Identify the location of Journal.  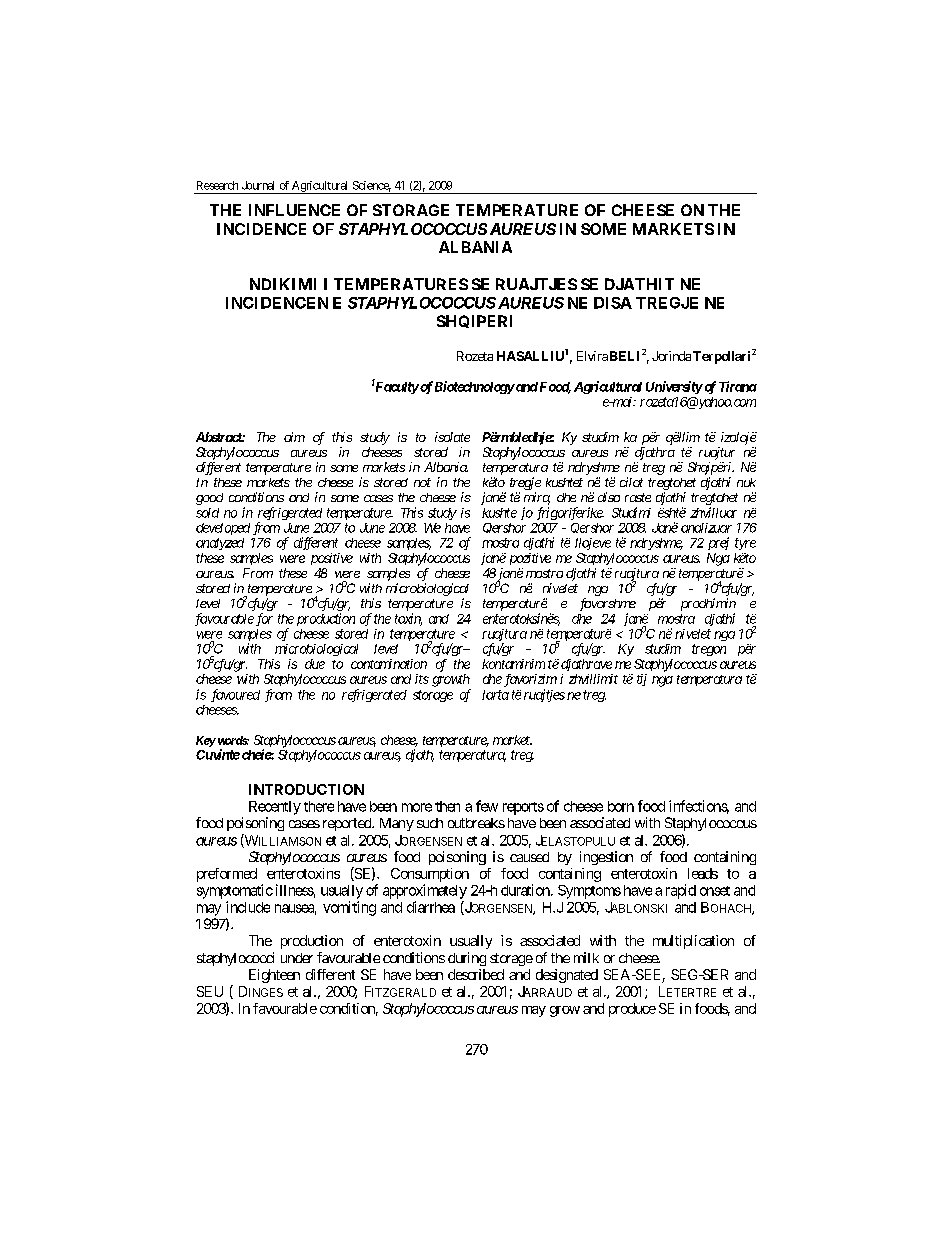
(258, 185).
